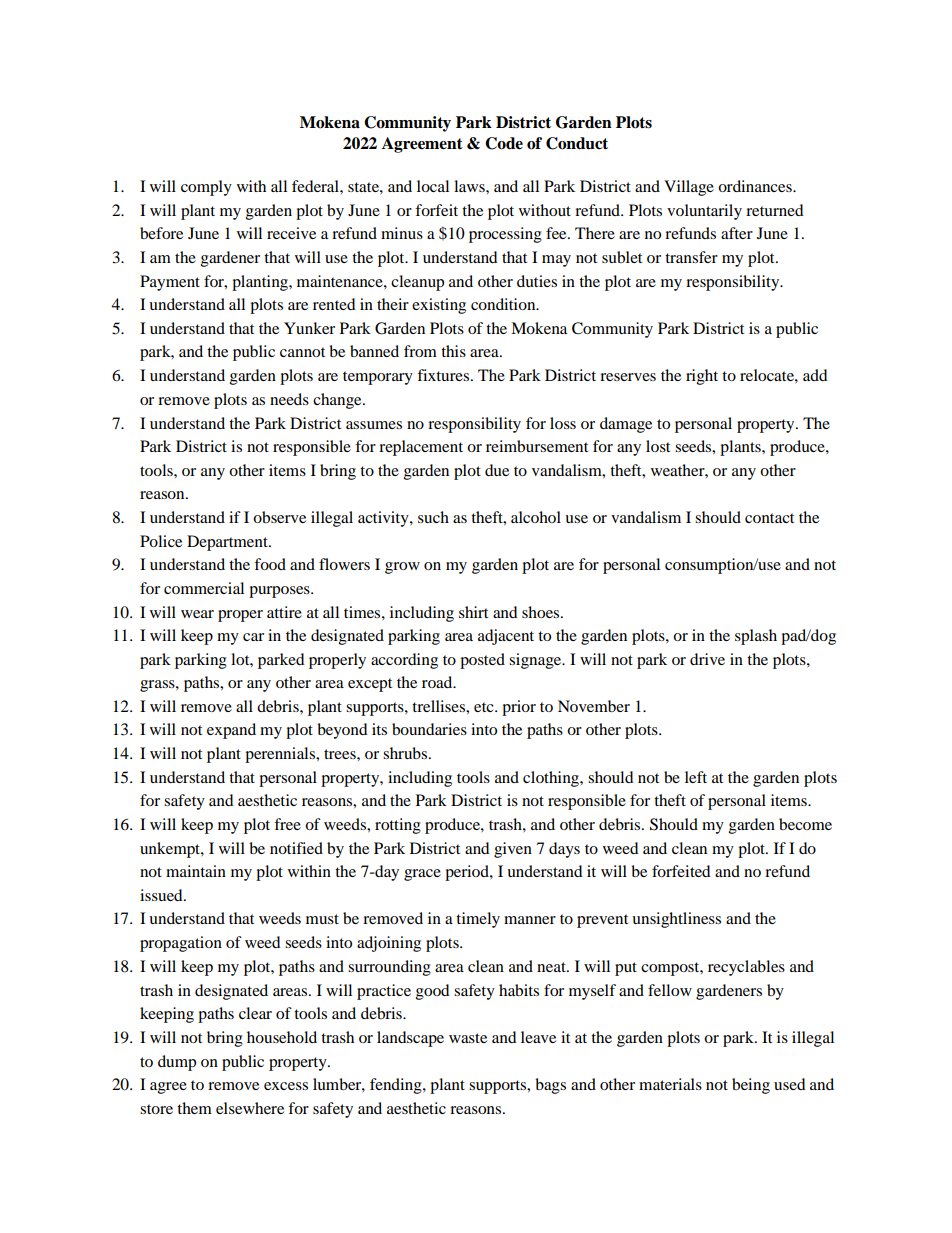 This screenshot has width=952, height=1233. What do you see at coordinates (250, 1108) in the screenshot?
I see `elsewhere` at bounding box center [250, 1108].
